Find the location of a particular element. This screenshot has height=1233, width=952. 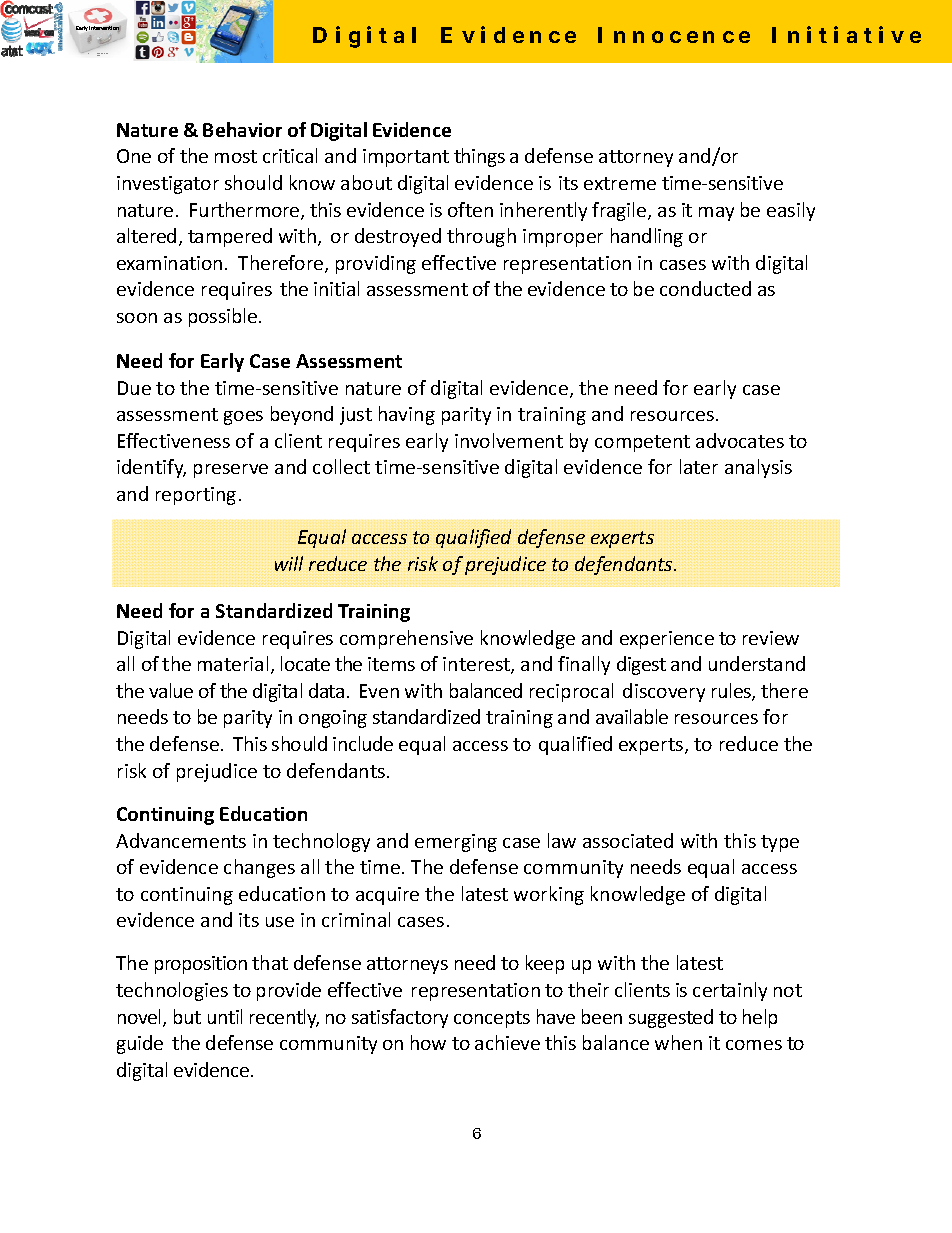

may is located at coordinates (716, 214).
